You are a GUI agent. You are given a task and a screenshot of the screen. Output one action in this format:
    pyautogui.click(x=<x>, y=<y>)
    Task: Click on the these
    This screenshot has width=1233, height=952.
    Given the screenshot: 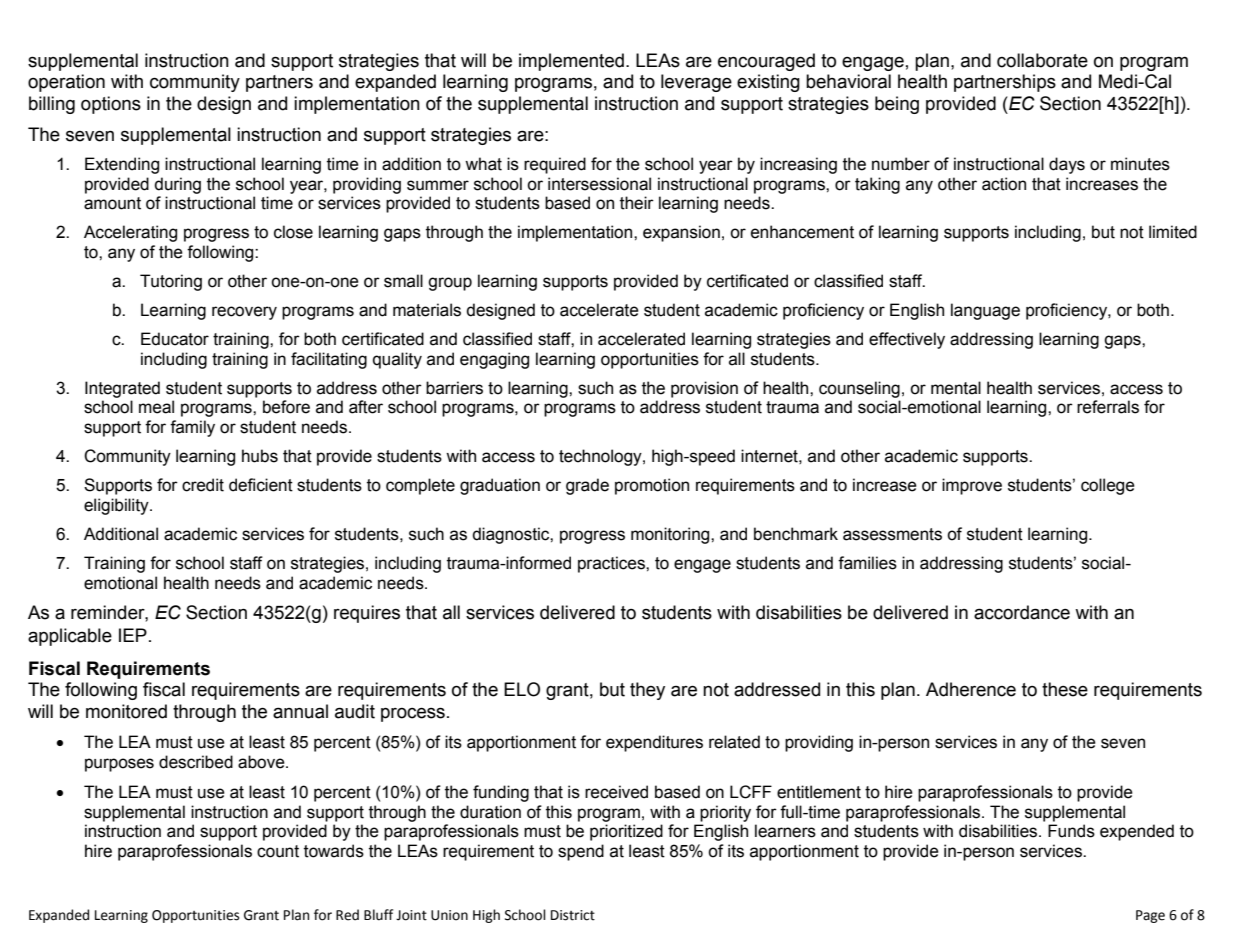 What is the action you would take?
    pyautogui.click(x=1065, y=689)
